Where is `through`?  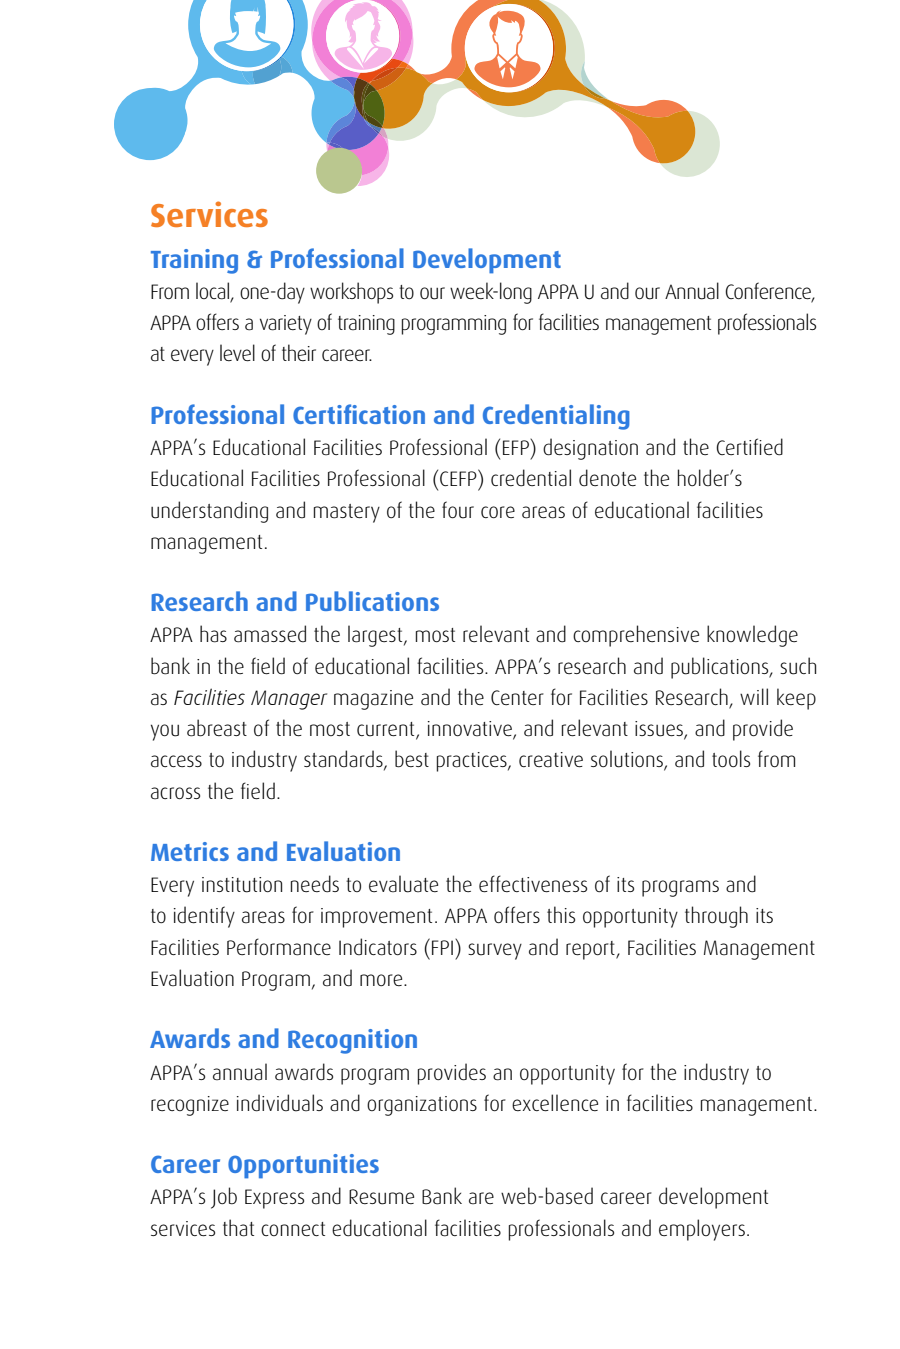
through is located at coordinates (716, 917).
